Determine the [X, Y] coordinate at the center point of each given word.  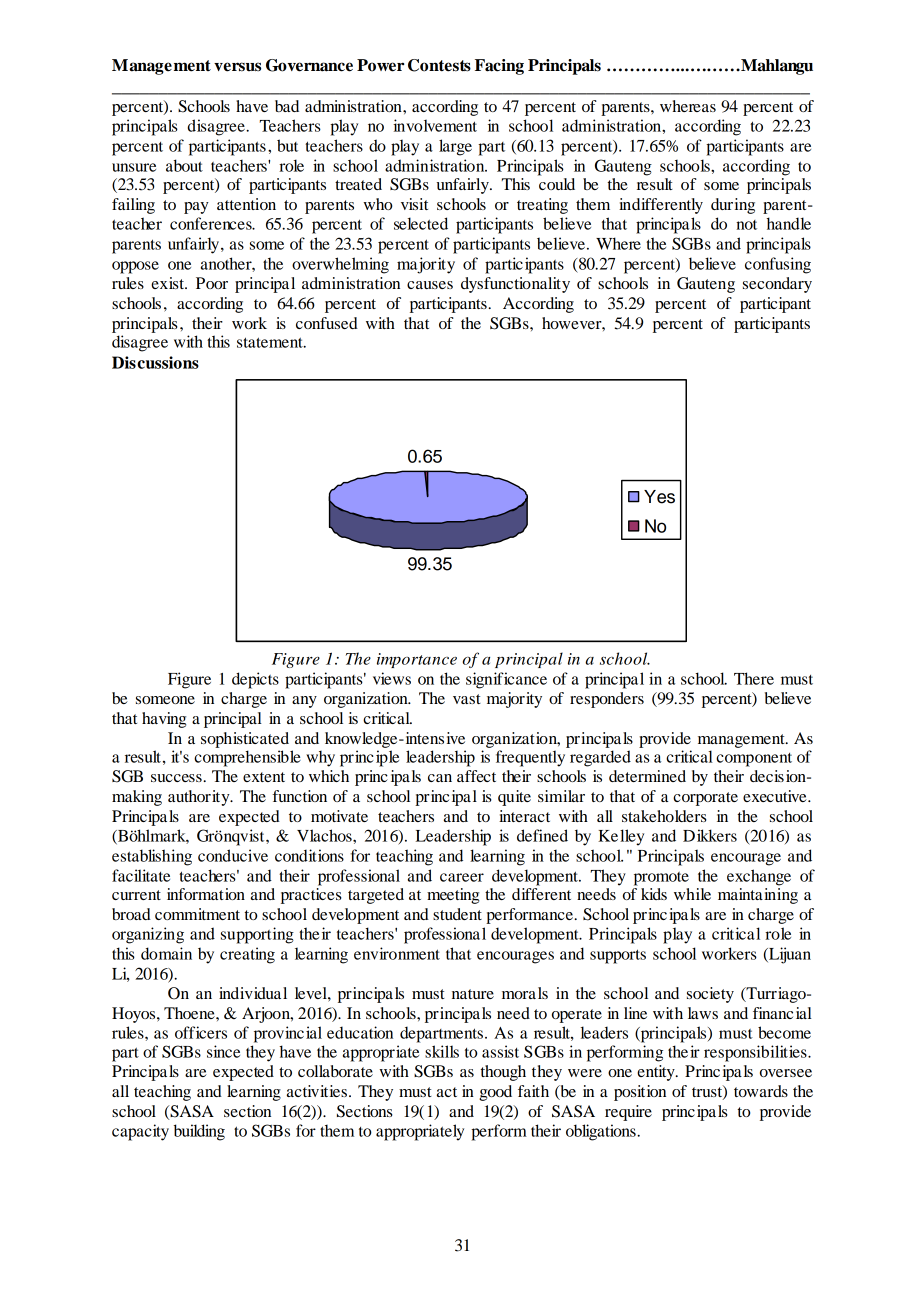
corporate [705, 799]
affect [476, 776]
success [177, 778]
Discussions [155, 362]
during [733, 206]
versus [237, 67]
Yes [659, 497]
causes [430, 285]
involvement [435, 125]
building [199, 1132]
